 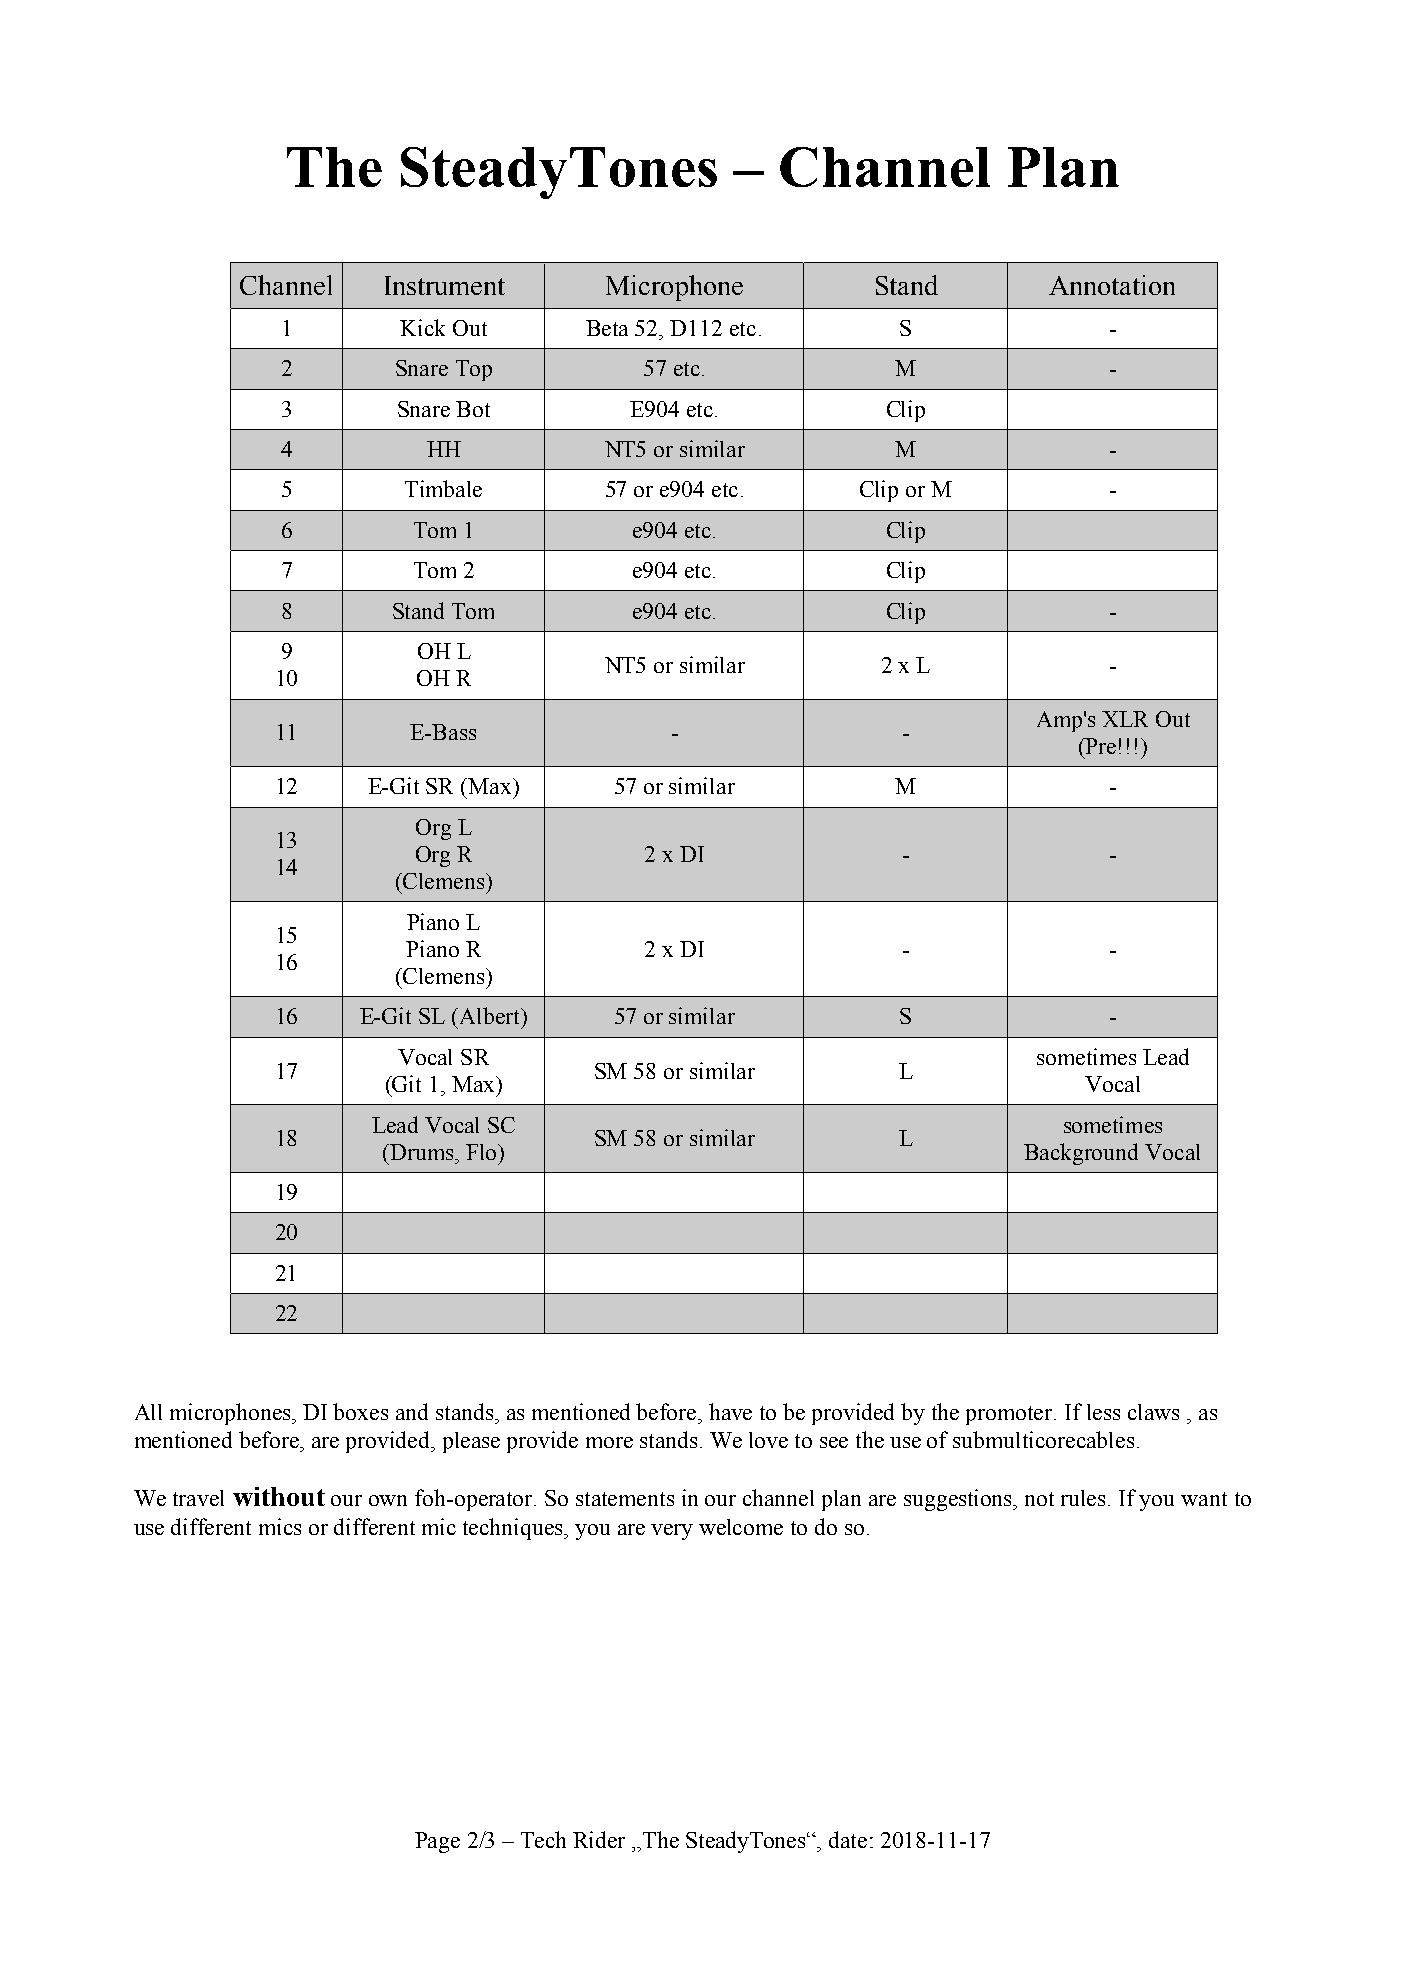 I want to click on Page, so click(x=437, y=1842).
